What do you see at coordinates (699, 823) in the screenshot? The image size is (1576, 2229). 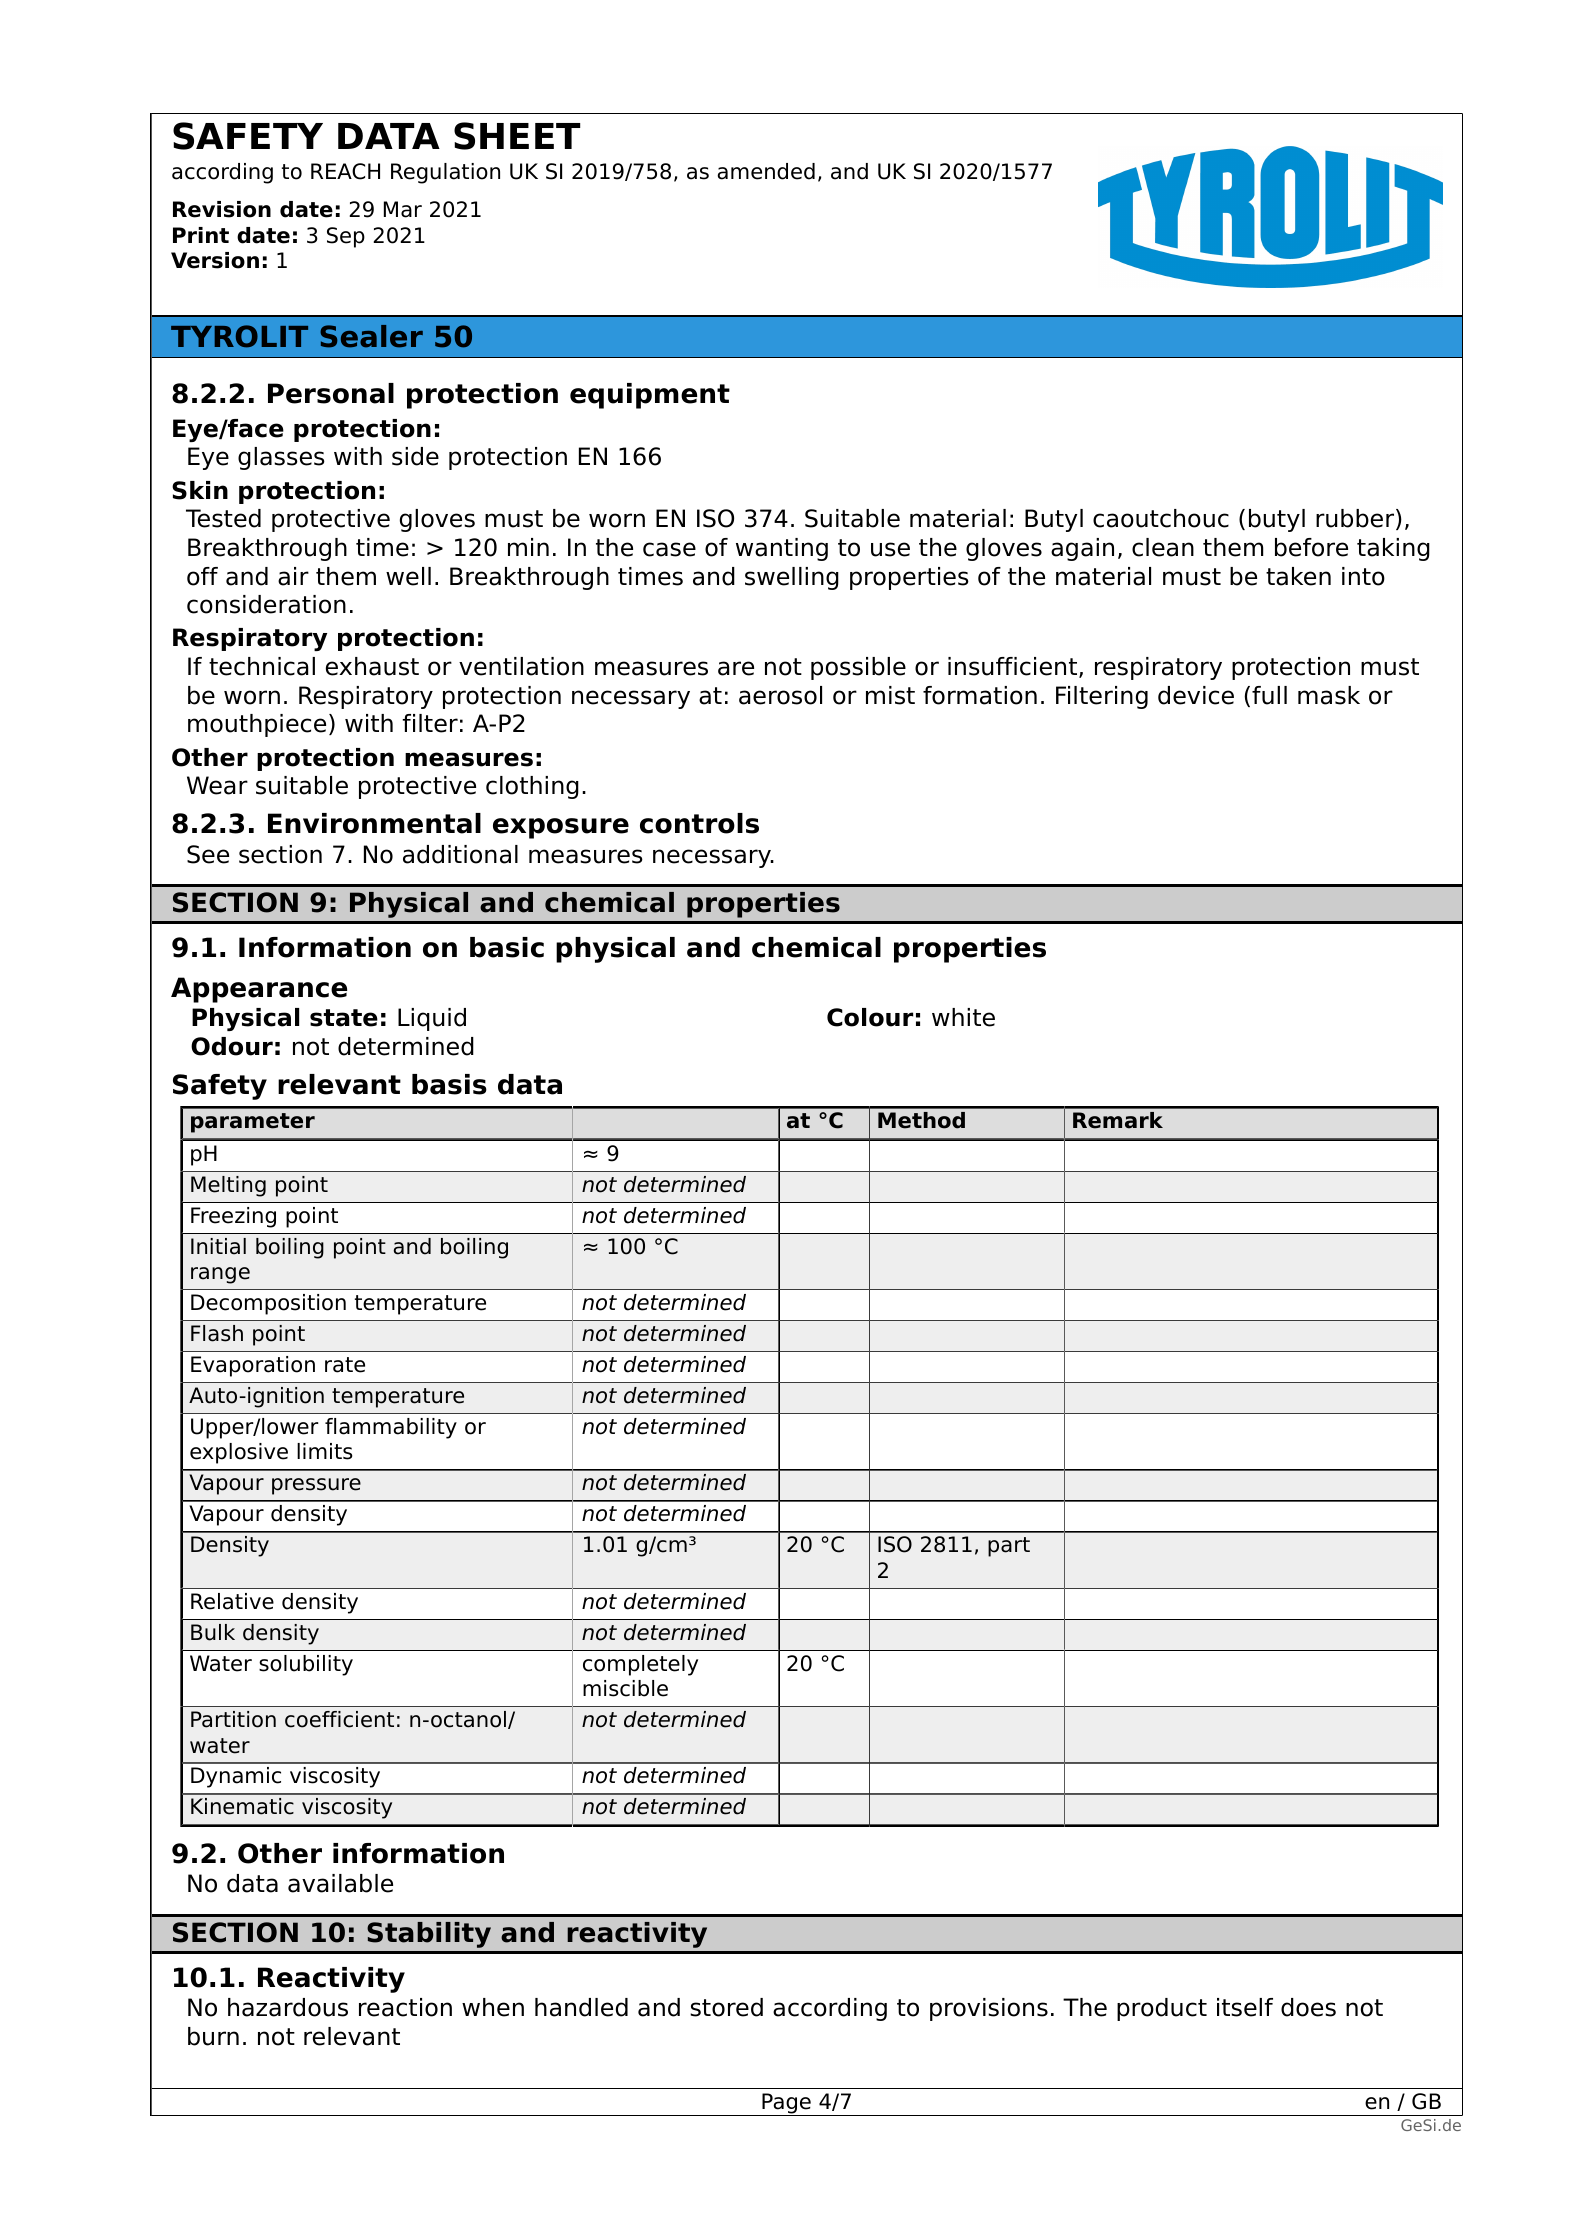 I see `controls` at bounding box center [699, 823].
